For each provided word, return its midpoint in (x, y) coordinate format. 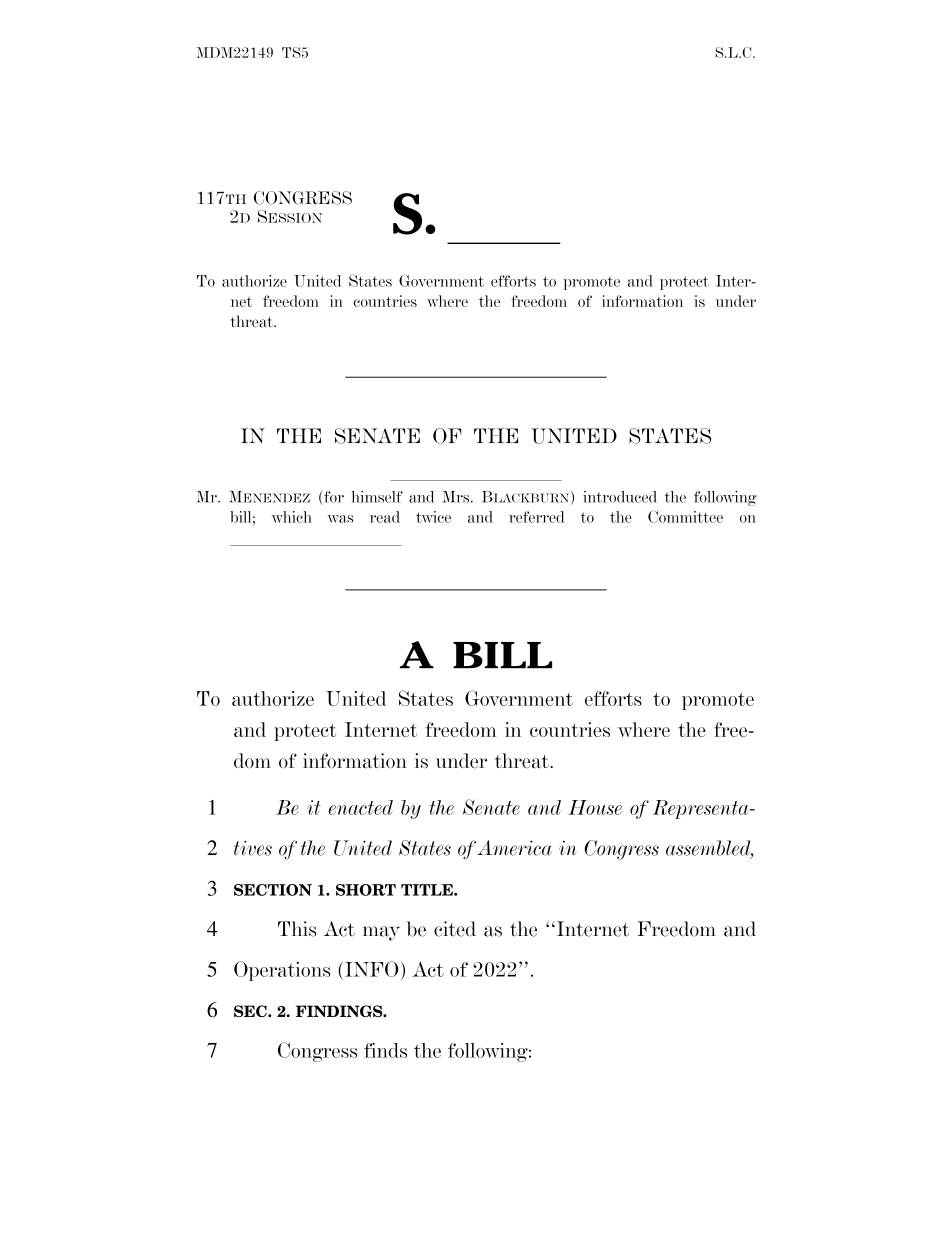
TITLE (428, 890)
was (340, 519)
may (381, 933)
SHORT (366, 890)
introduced (620, 497)
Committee (685, 516)
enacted (361, 807)
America (514, 848)
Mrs (457, 497)
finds (385, 1050)
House (595, 807)
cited (455, 929)
